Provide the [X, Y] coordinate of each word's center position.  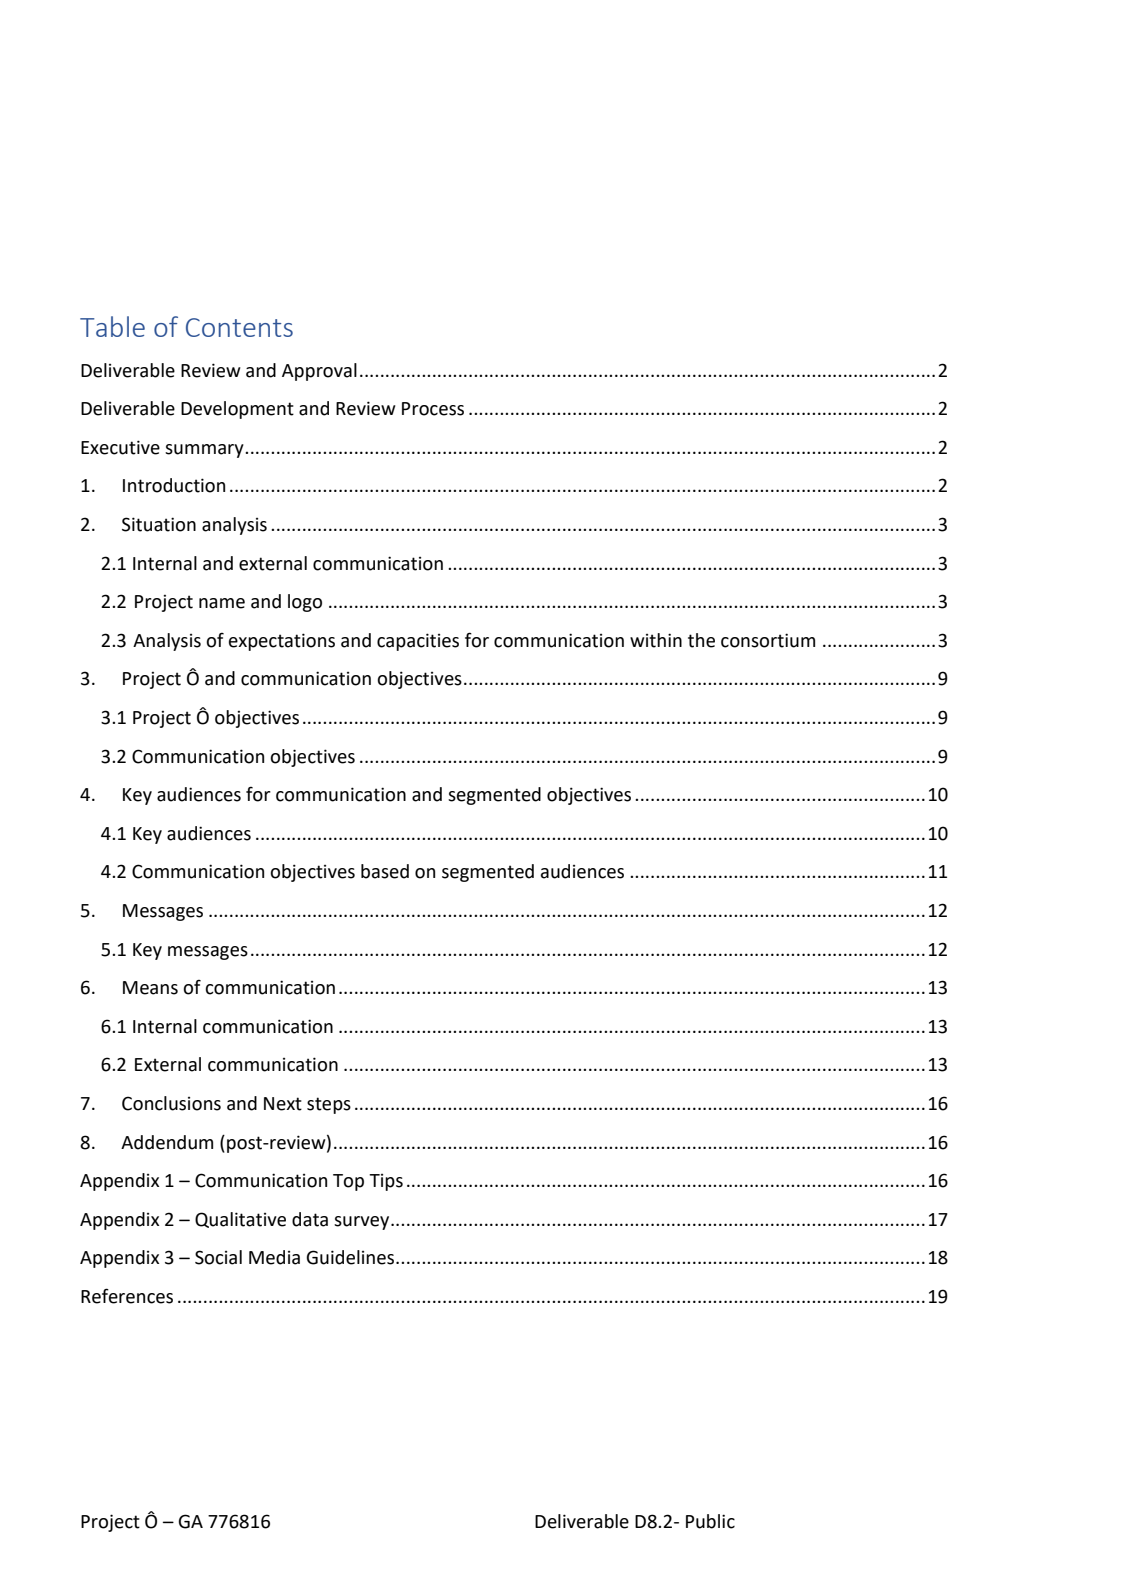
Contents [239, 327]
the [701, 640]
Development [237, 410]
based [385, 871]
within [656, 640]
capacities [418, 642]
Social [218, 1257]
